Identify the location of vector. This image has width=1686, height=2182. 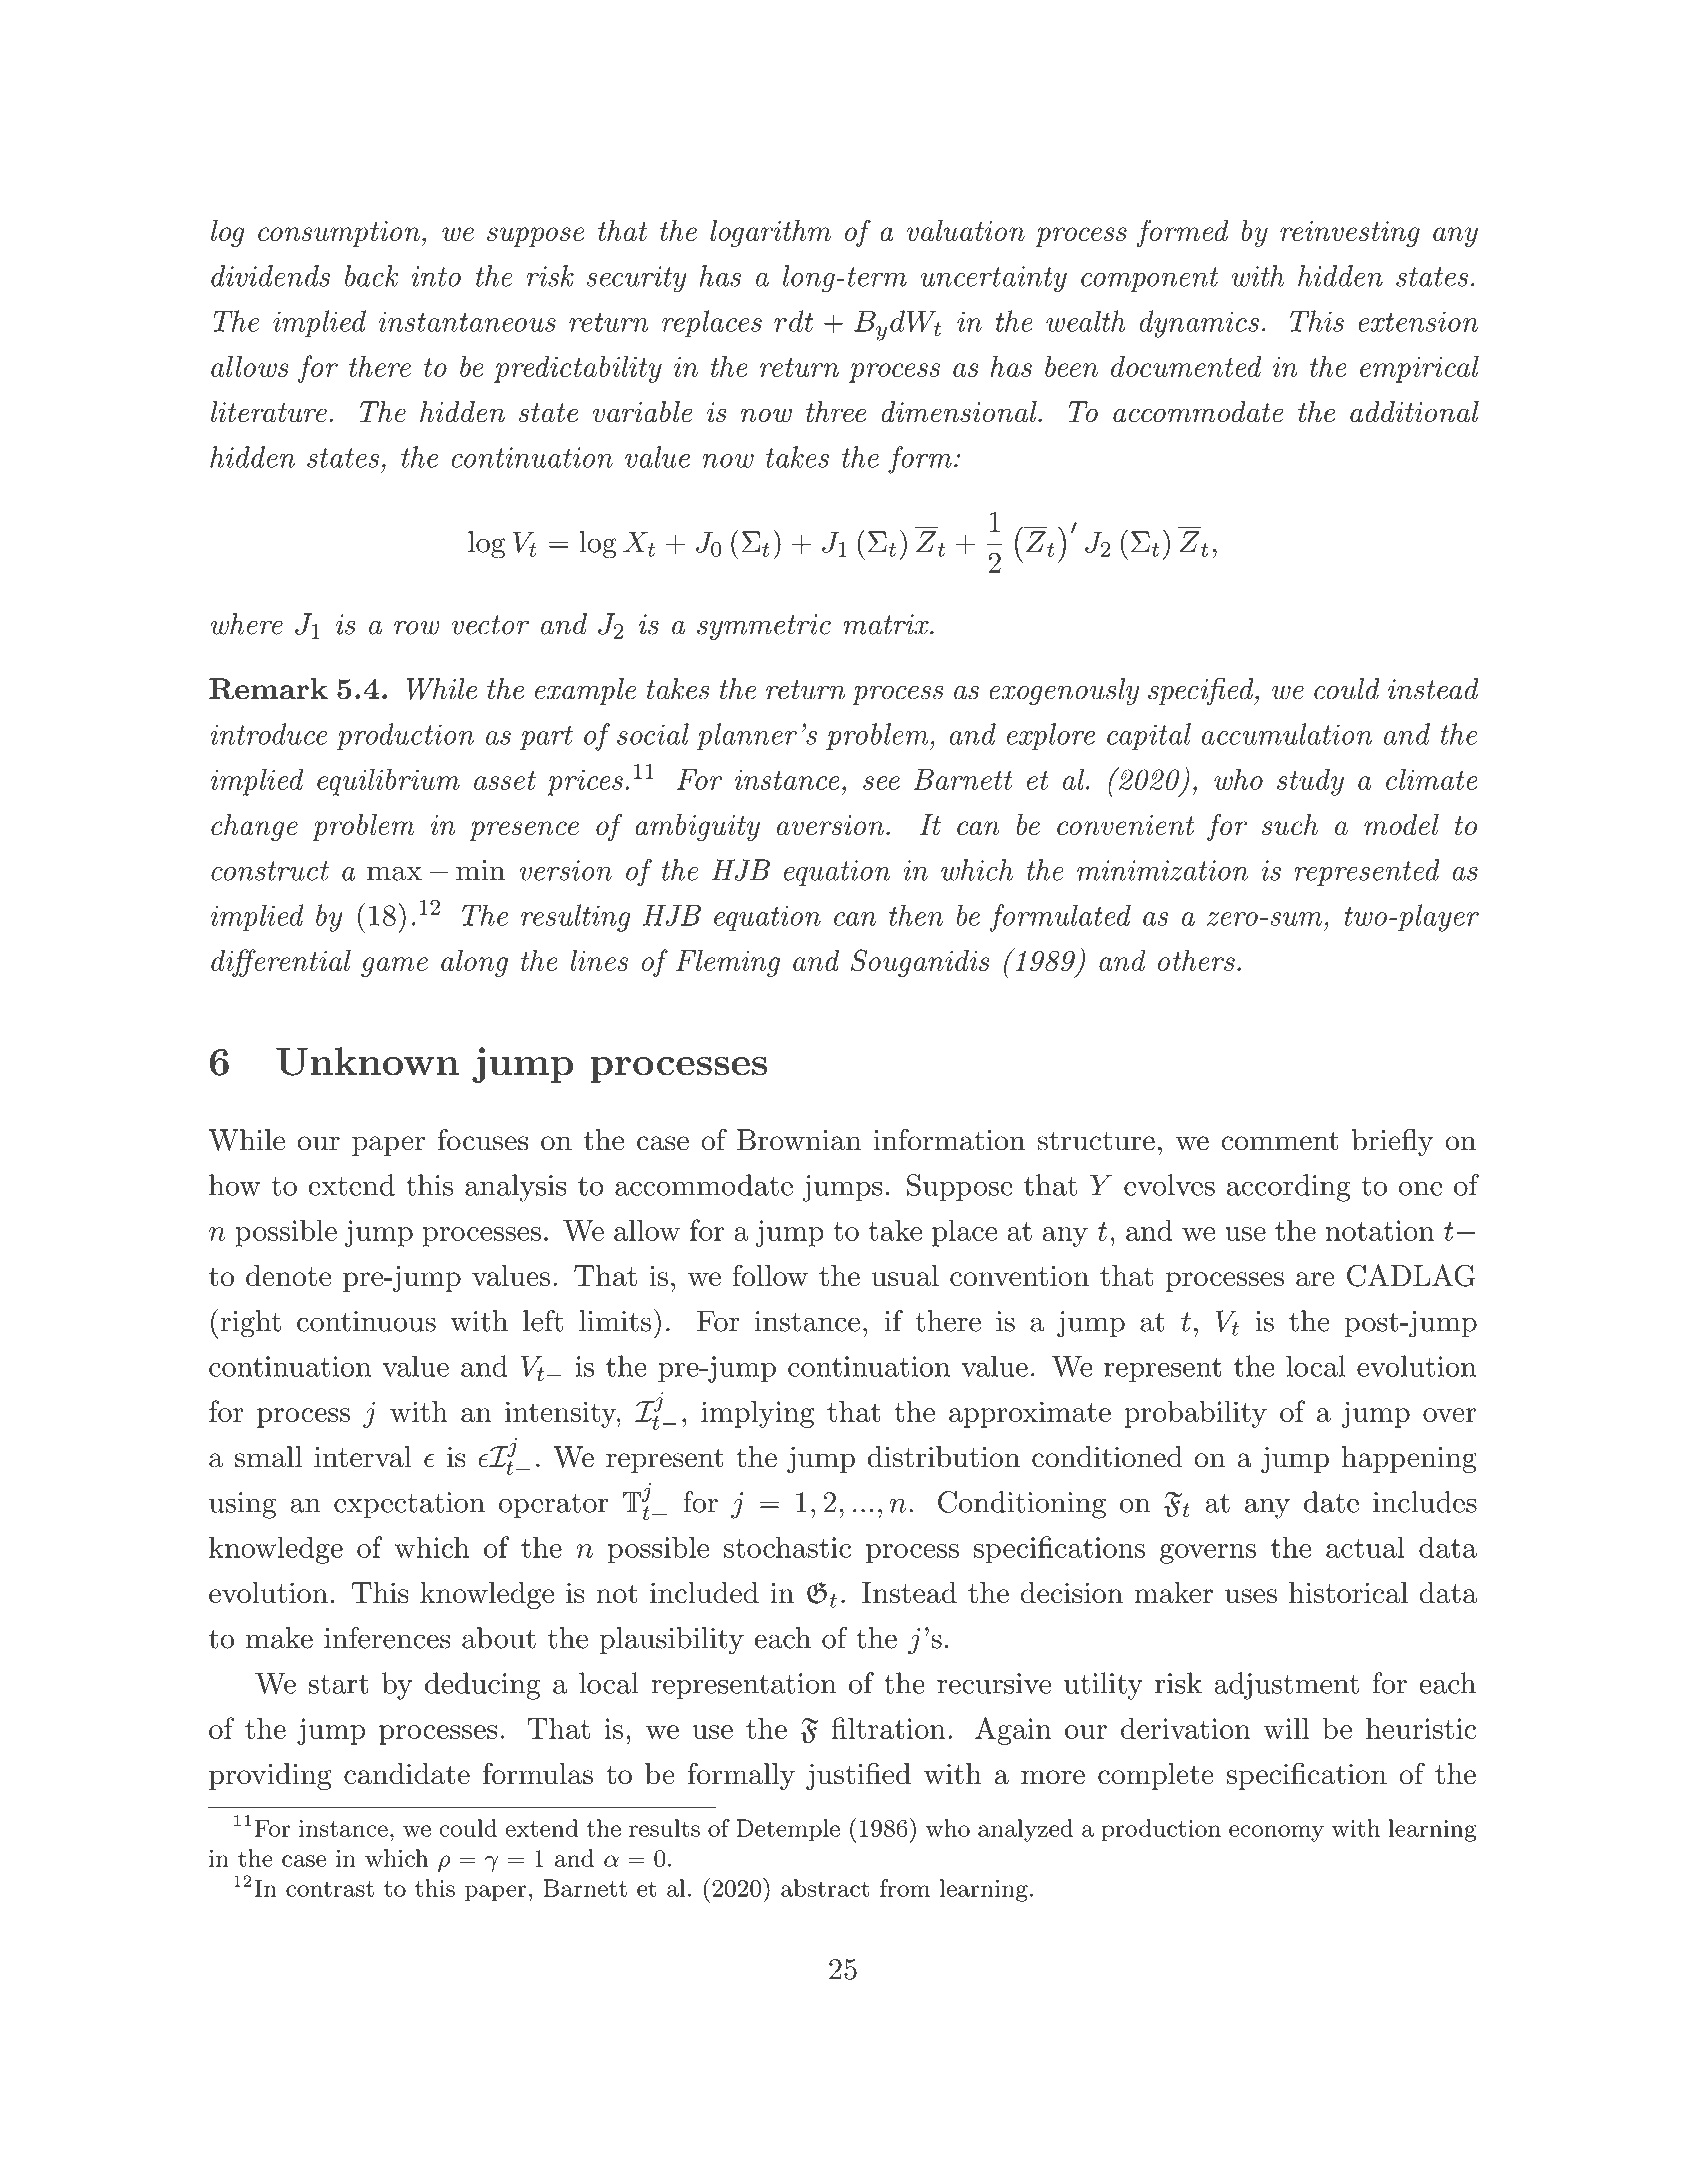
(490, 625).
